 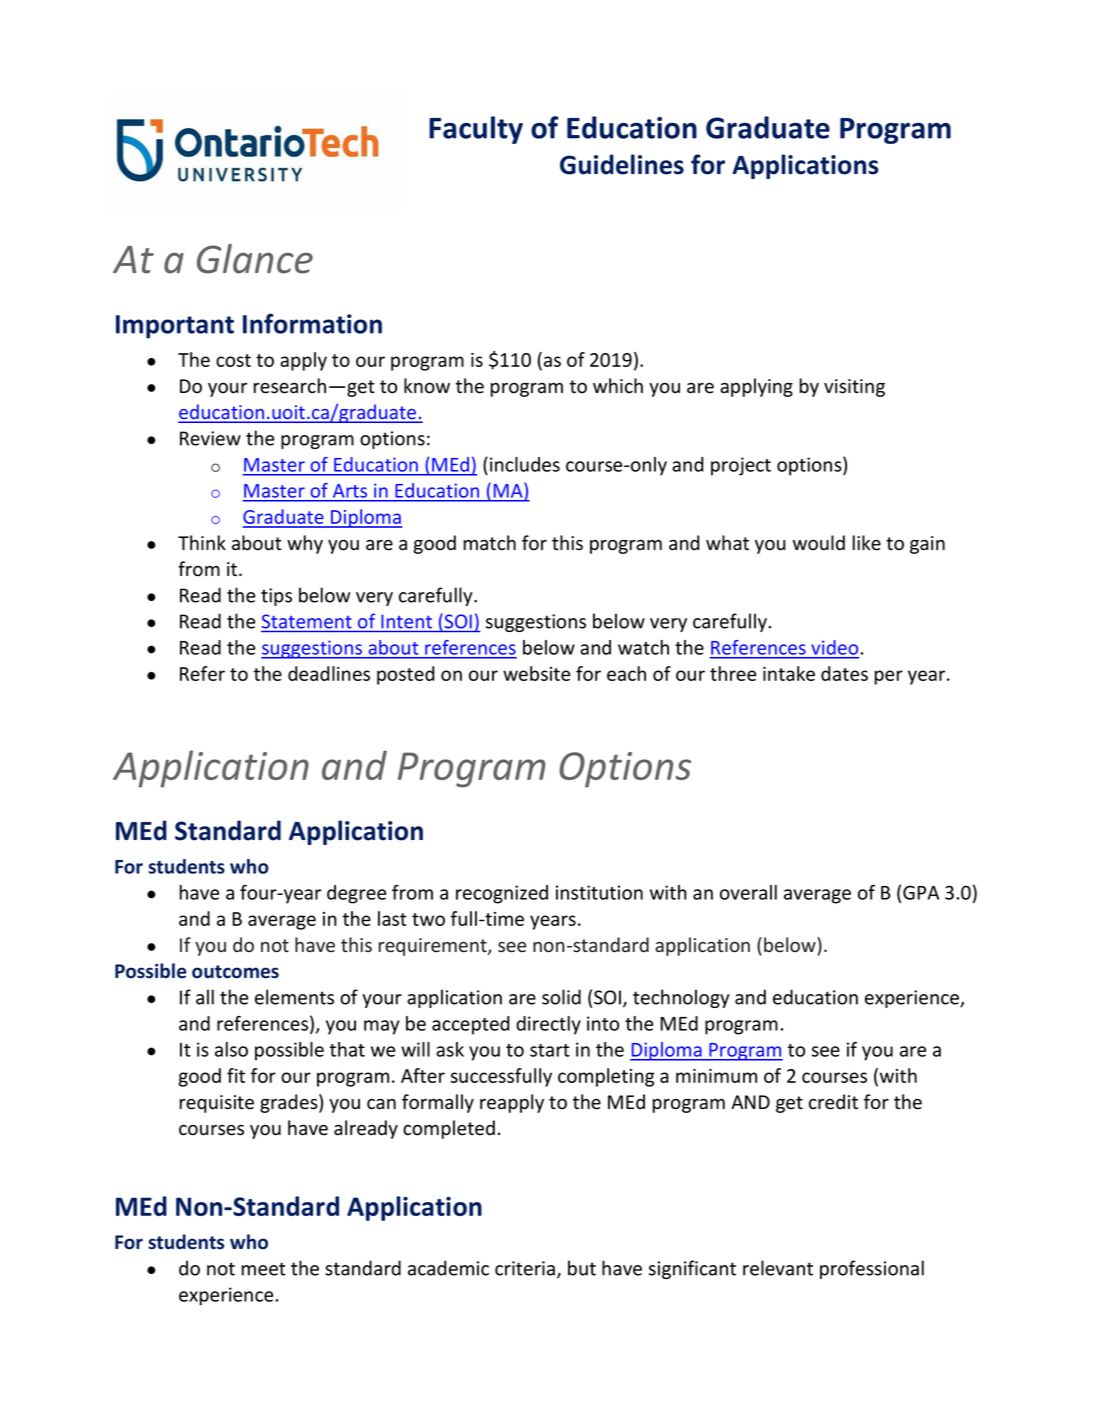 I want to click on visiting, so click(x=854, y=388).
